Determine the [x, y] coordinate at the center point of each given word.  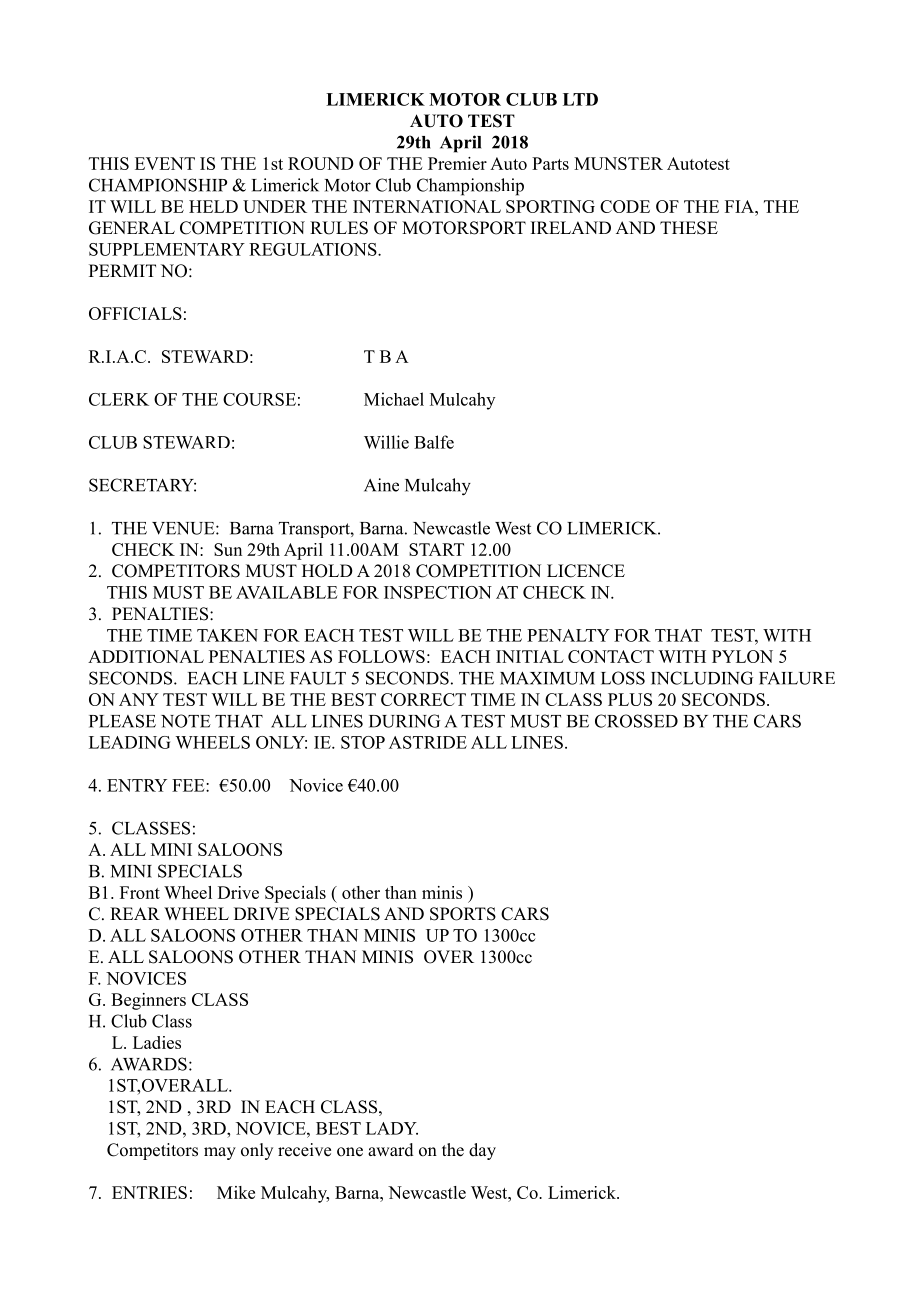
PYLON [742, 656]
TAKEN [227, 635]
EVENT [165, 163]
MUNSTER [618, 163]
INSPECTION [438, 592]
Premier [457, 163]
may [220, 1153]
